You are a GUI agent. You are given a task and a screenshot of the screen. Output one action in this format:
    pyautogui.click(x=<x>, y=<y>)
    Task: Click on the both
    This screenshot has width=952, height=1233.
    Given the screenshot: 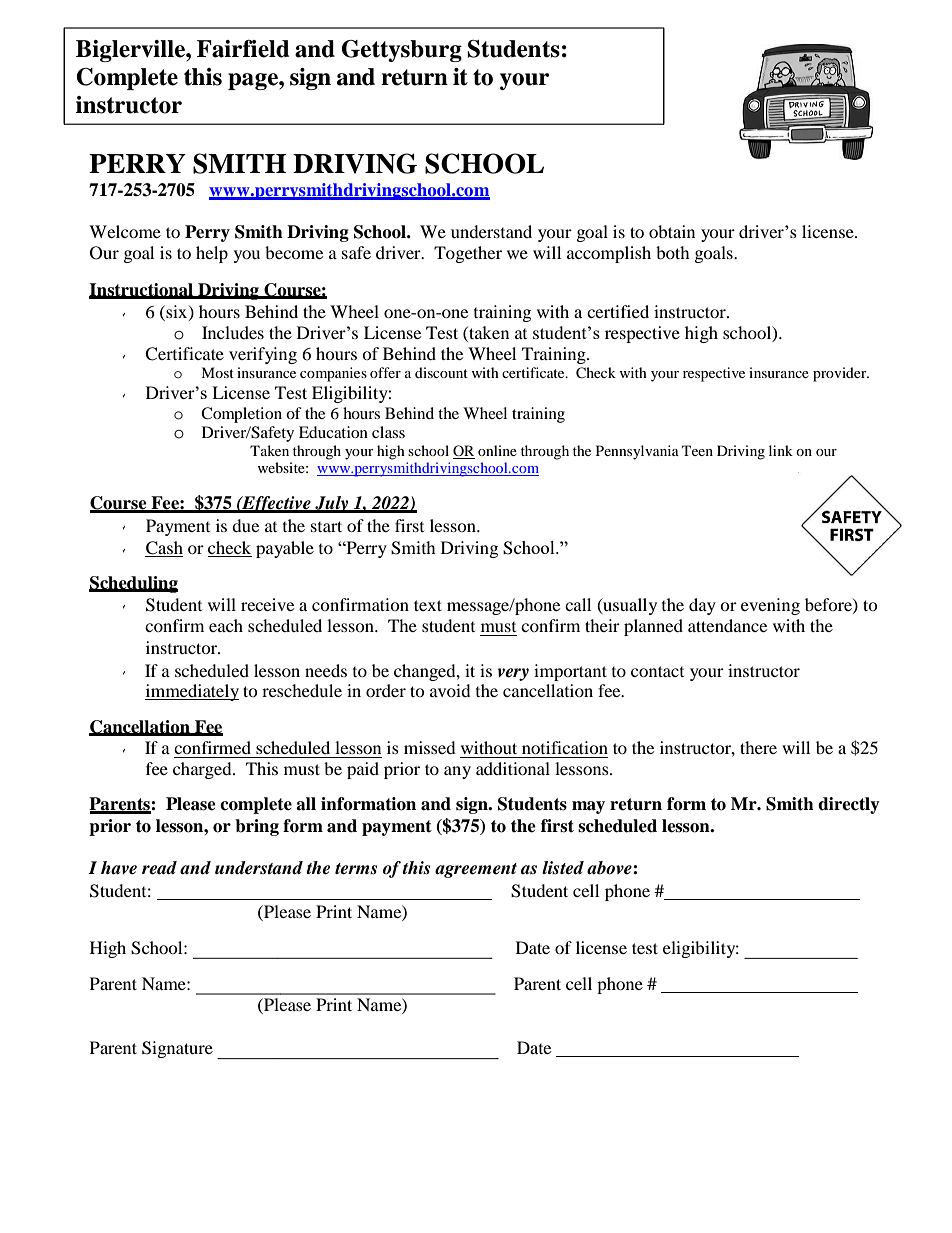 What is the action you would take?
    pyautogui.click(x=673, y=252)
